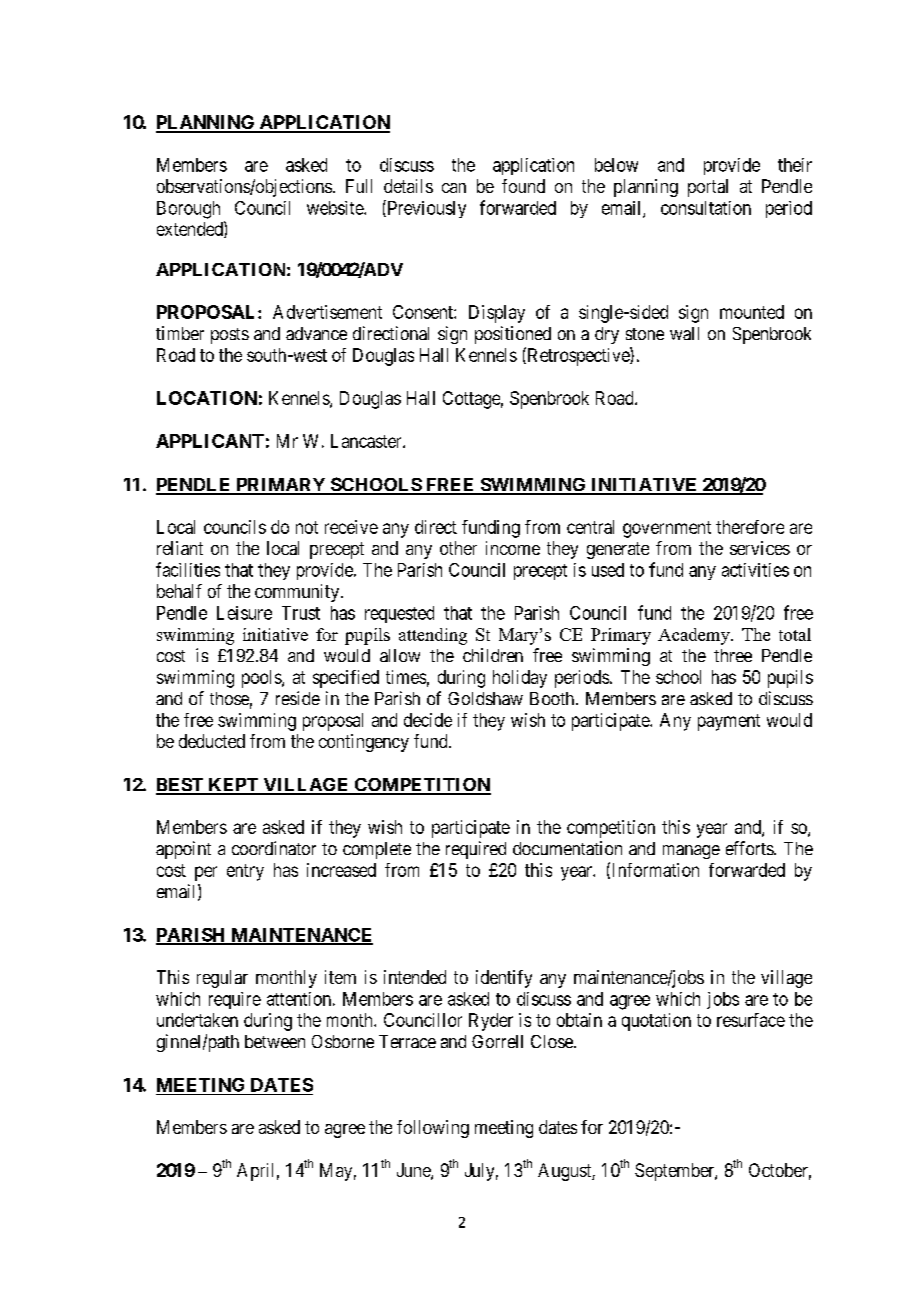 The height and width of the page is (1308, 924). What do you see at coordinates (523, 186) in the page?
I see `found` at bounding box center [523, 186].
